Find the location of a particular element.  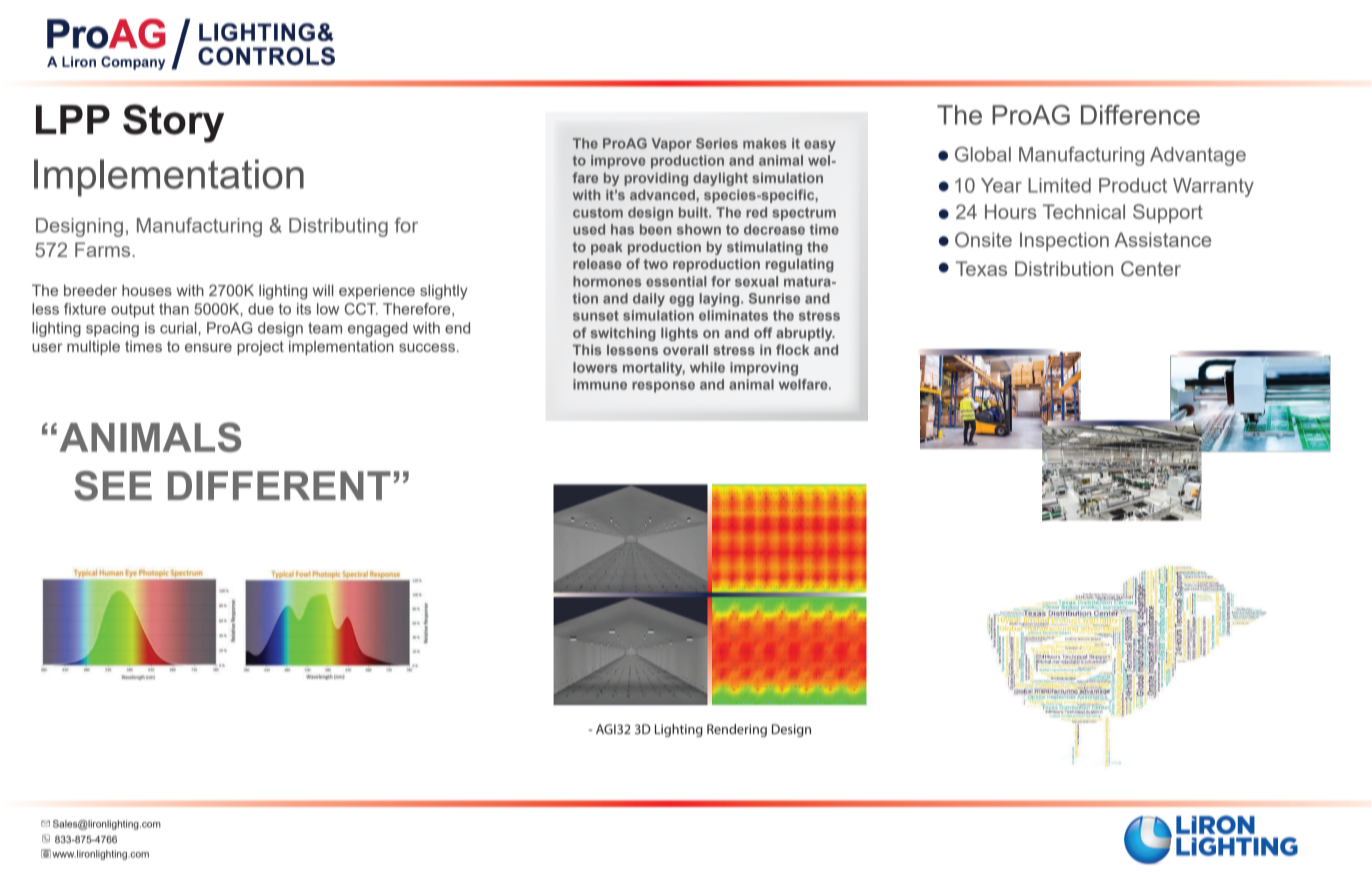

Center is located at coordinates (1151, 269).
